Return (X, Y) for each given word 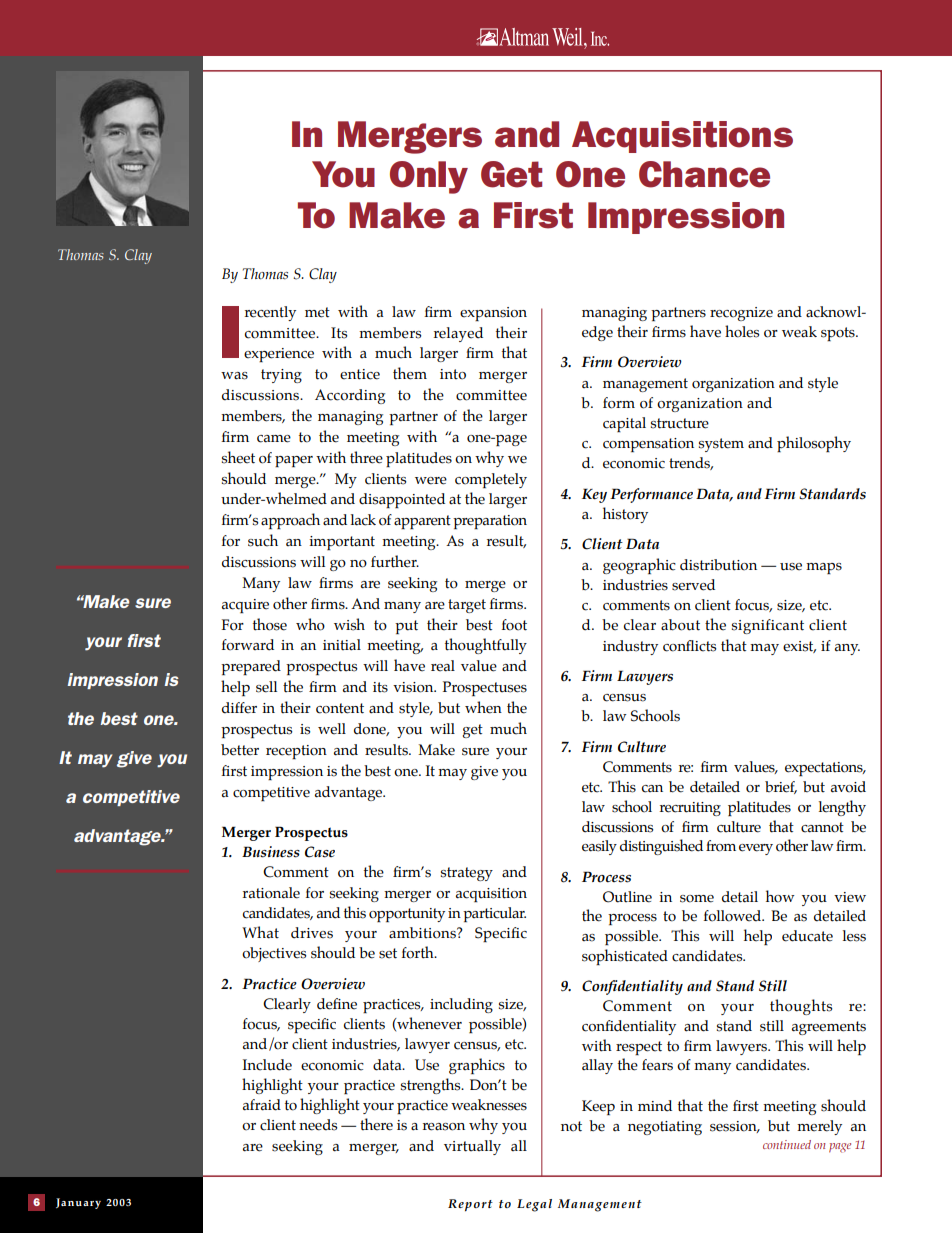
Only (429, 177)
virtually (472, 1147)
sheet (238, 457)
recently (270, 313)
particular (494, 914)
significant (768, 626)
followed (734, 916)
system (721, 445)
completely (491, 480)
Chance (704, 174)
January (78, 1203)
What (260, 932)
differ (239, 708)
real (443, 666)
